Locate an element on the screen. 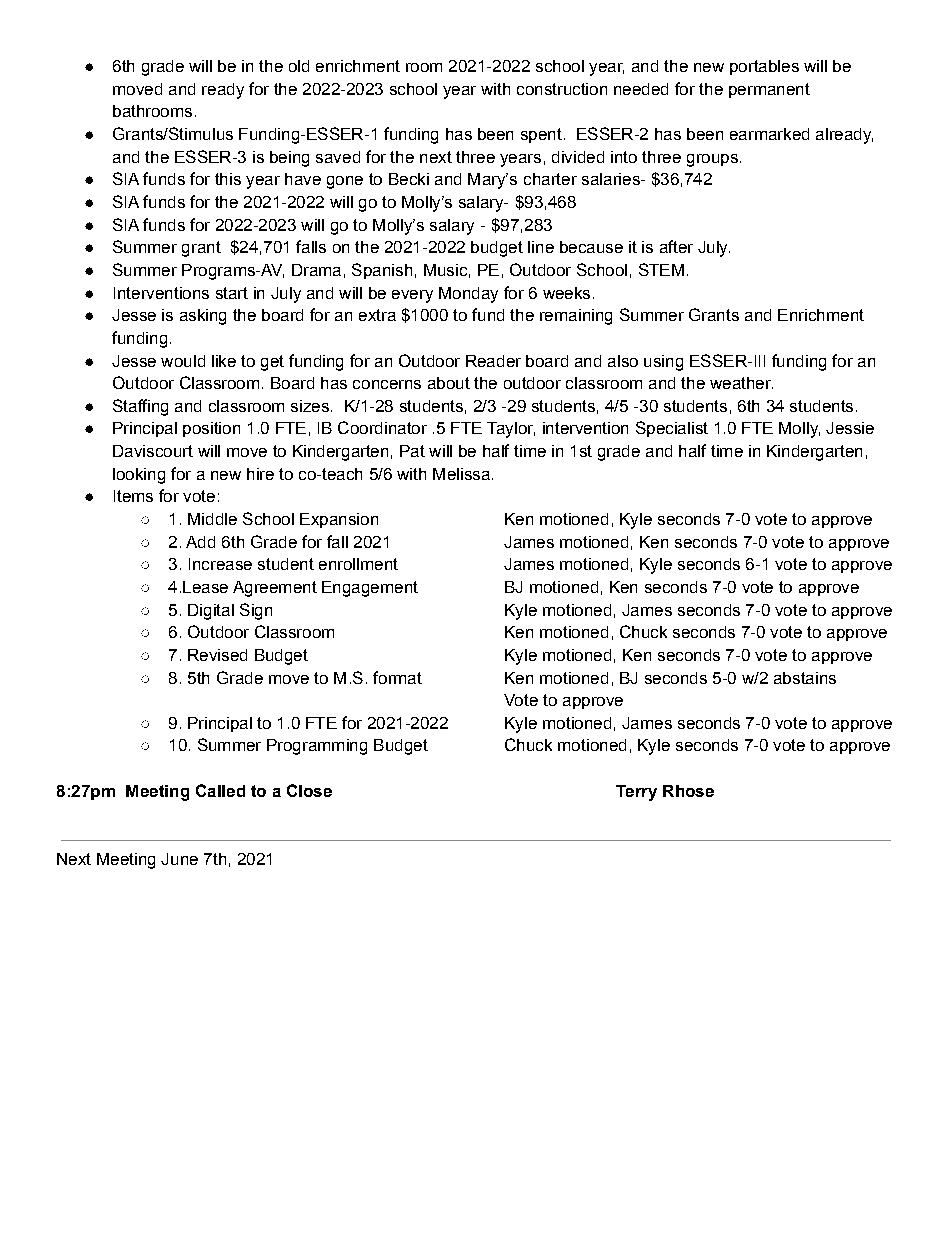  construction is located at coordinates (562, 89).
